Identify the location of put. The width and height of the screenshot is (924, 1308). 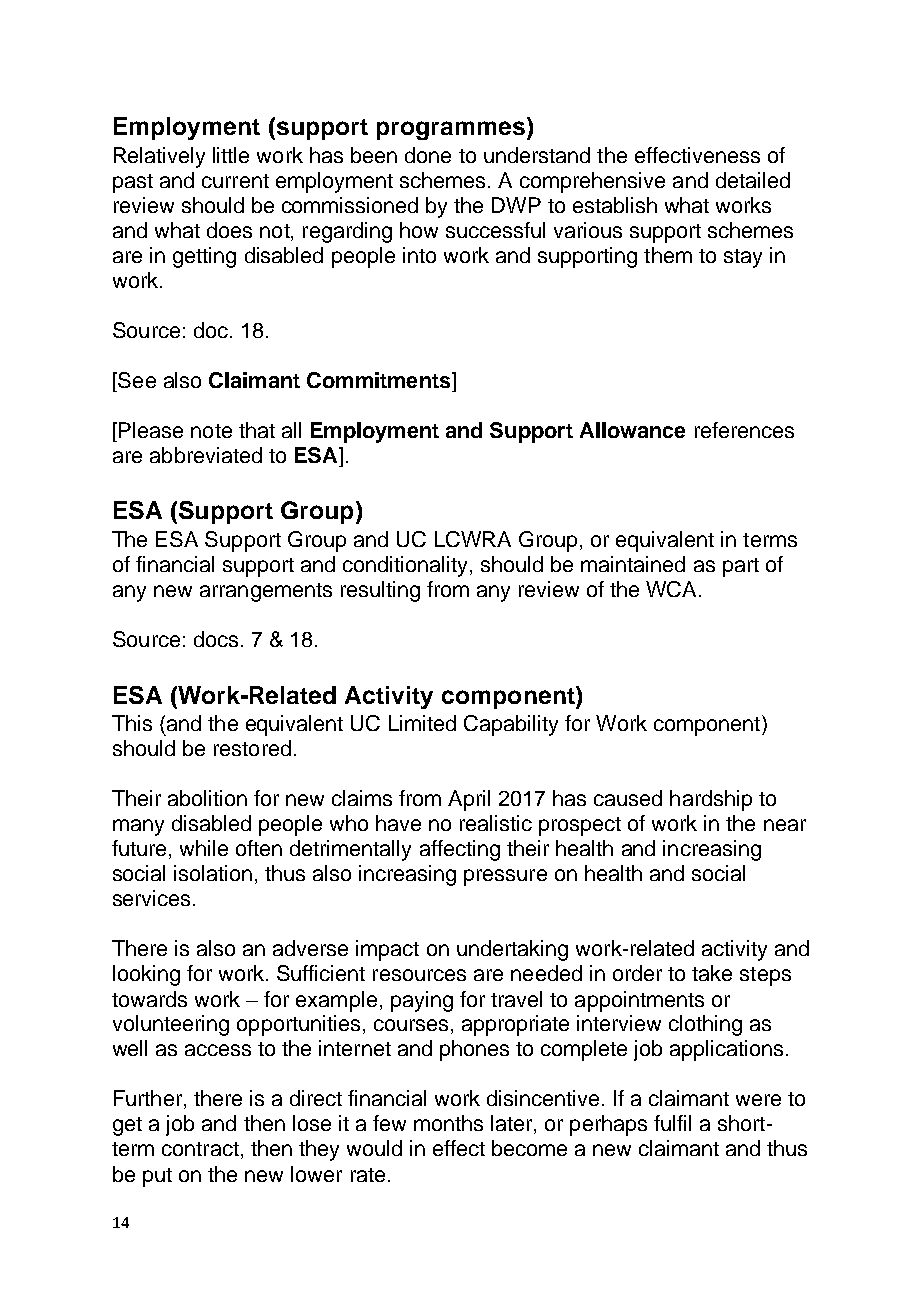
(157, 1177).
